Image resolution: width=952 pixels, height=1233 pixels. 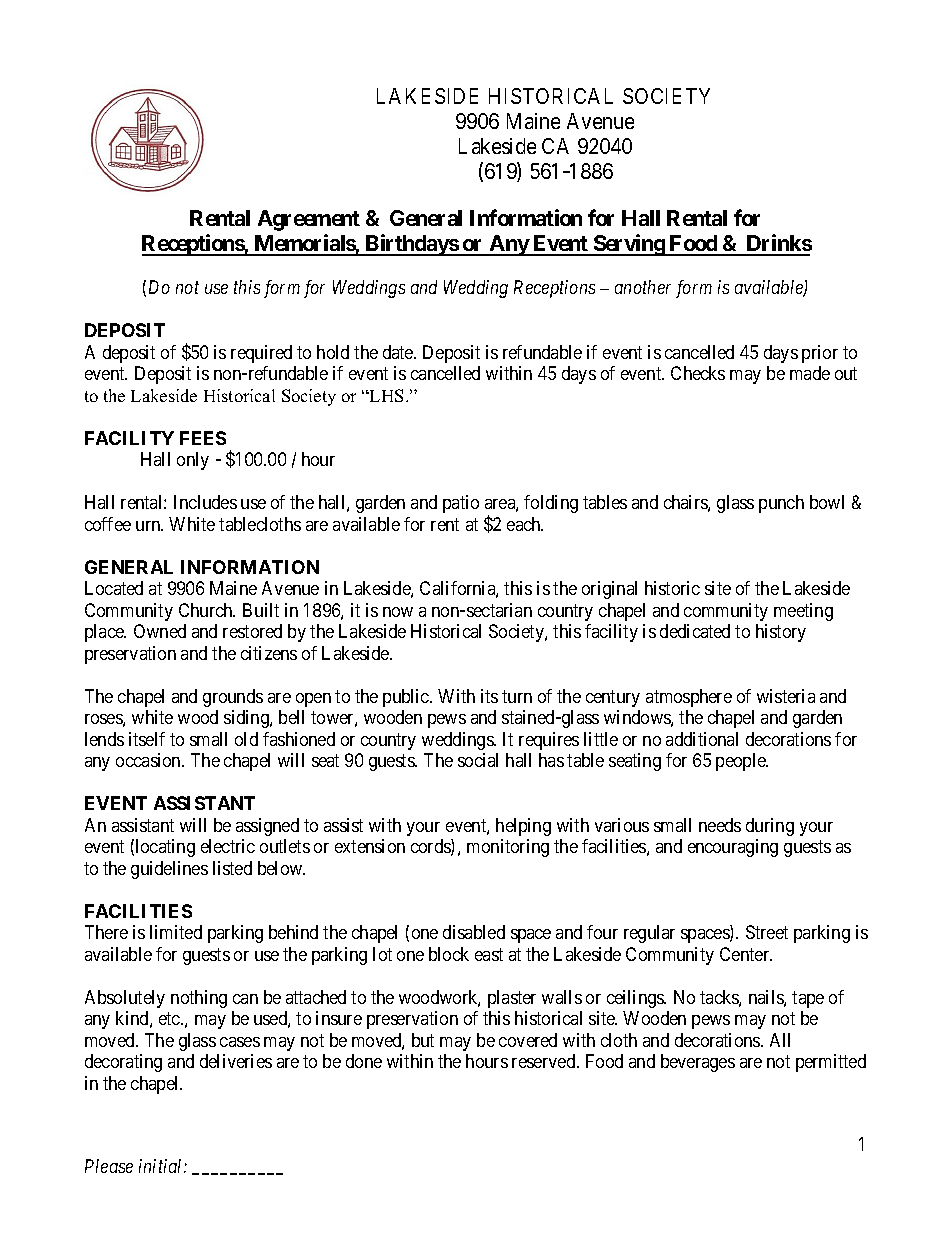 What do you see at coordinates (643, 287) in the screenshot?
I see `another` at bounding box center [643, 287].
